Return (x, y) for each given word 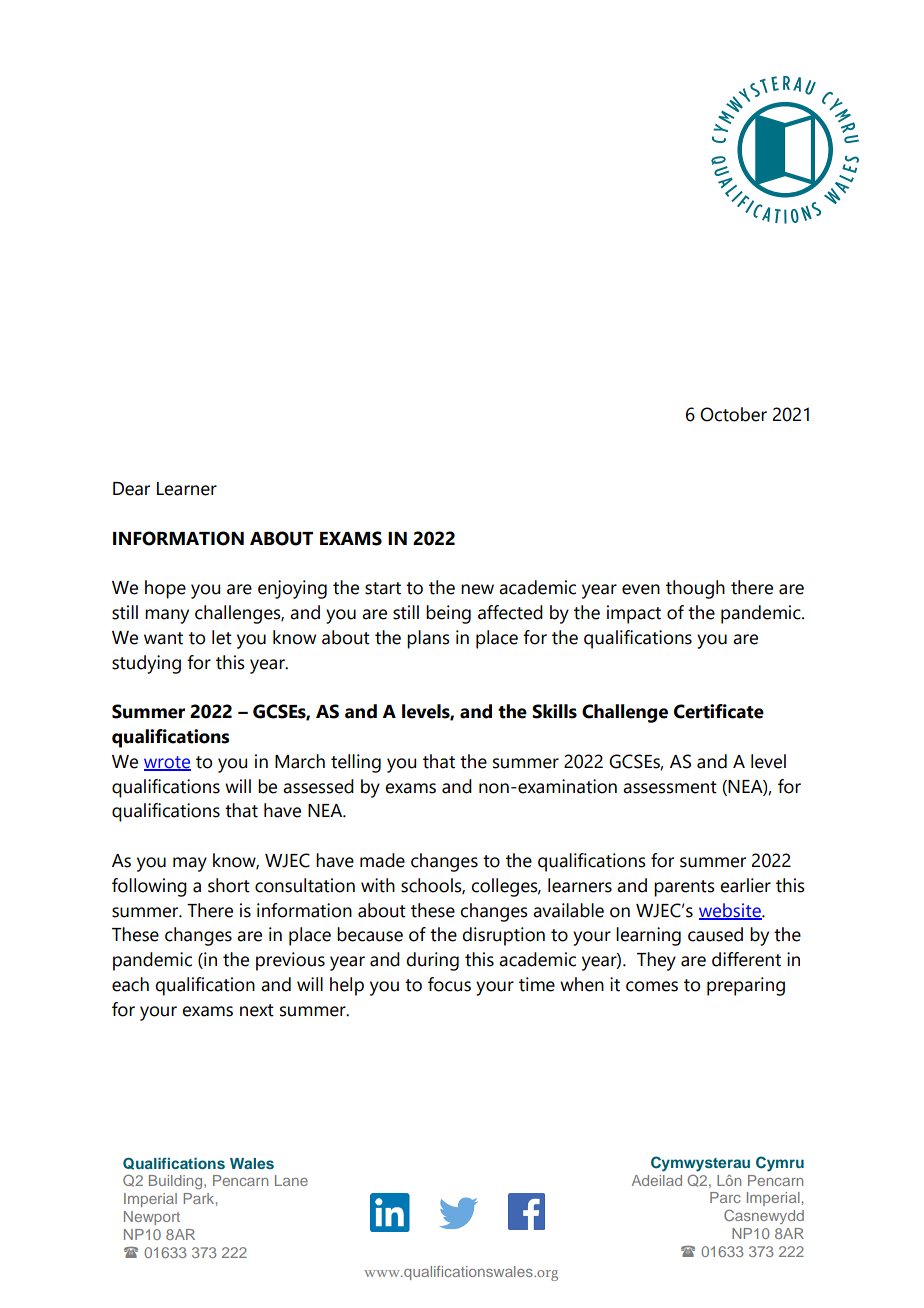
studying (146, 664)
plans (428, 639)
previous (290, 961)
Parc (725, 1197)
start (383, 588)
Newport (152, 1218)
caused (715, 934)
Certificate (719, 711)
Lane (291, 1180)
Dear (131, 489)
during (432, 961)
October (733, 414)
